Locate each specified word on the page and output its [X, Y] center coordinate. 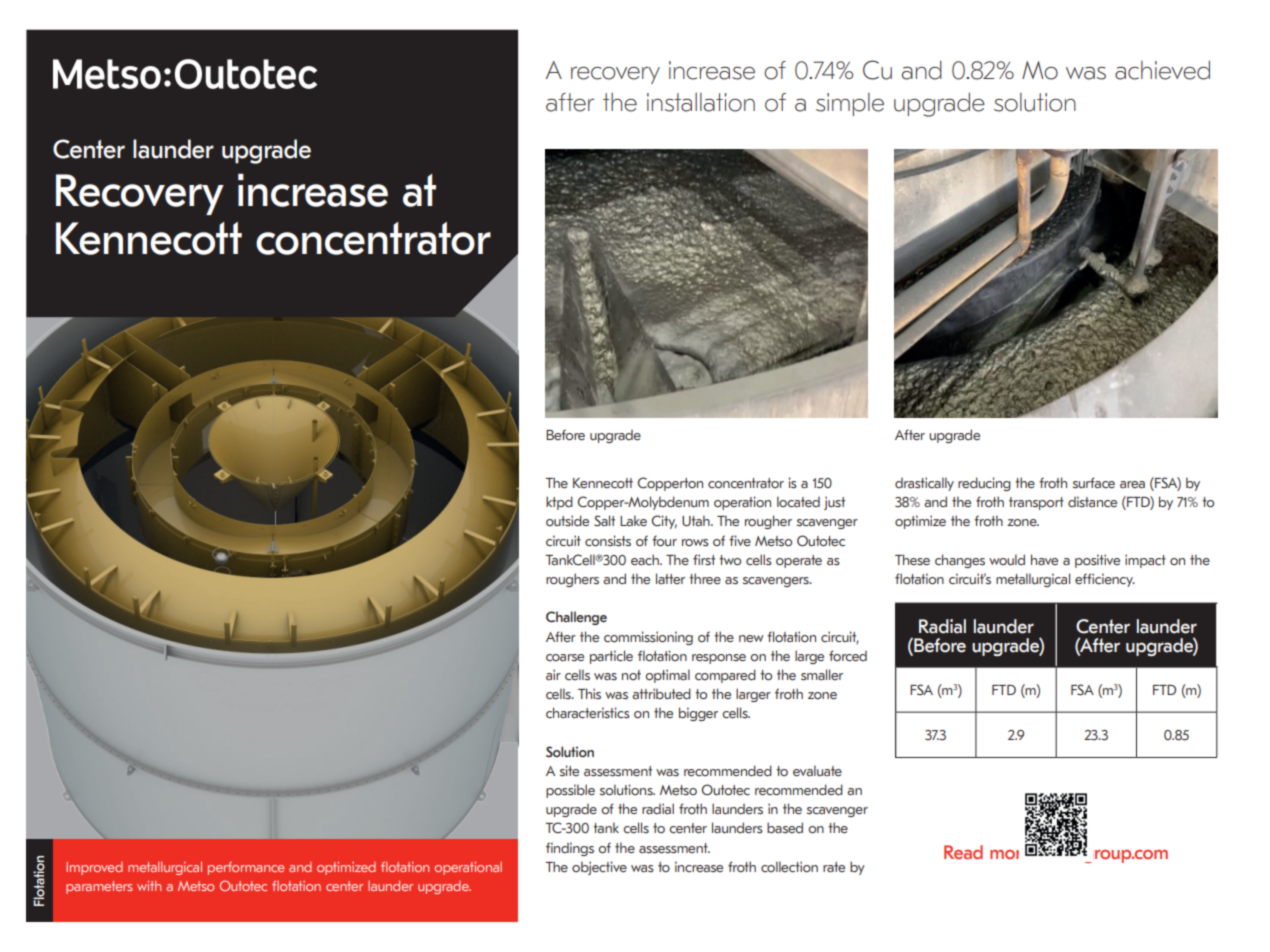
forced [848, 655]
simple [850, 104]
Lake [633, 520]
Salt [604, 521]
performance [246, 868]
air [553, 674]
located [798, 501]
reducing [984, 484]
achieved [1162, 70]
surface [1094, 483]
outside [567, 520]
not [631, 675]
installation [701, 102]
